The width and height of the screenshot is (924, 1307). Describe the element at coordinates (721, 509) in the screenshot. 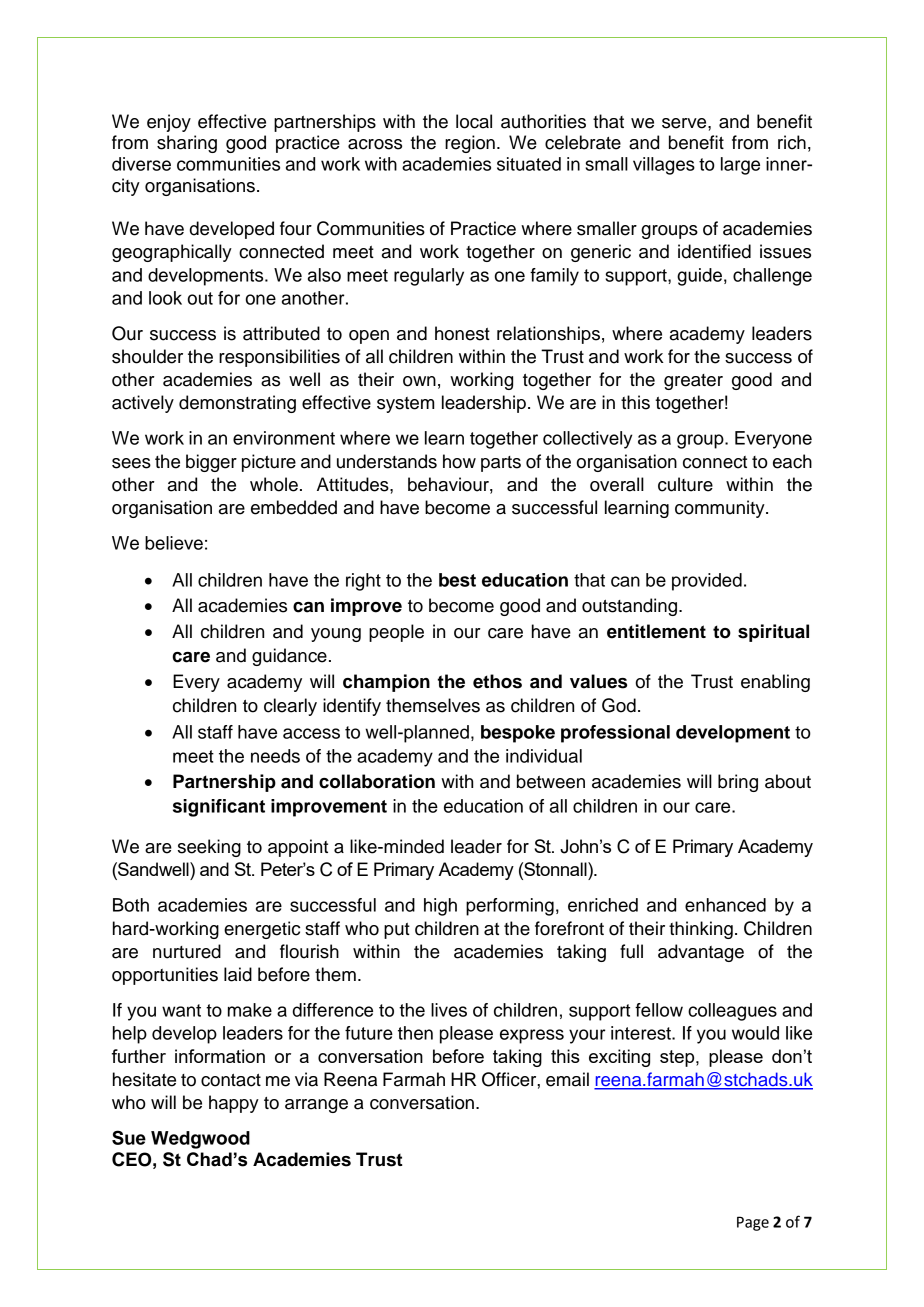

I see `community` at that location.
